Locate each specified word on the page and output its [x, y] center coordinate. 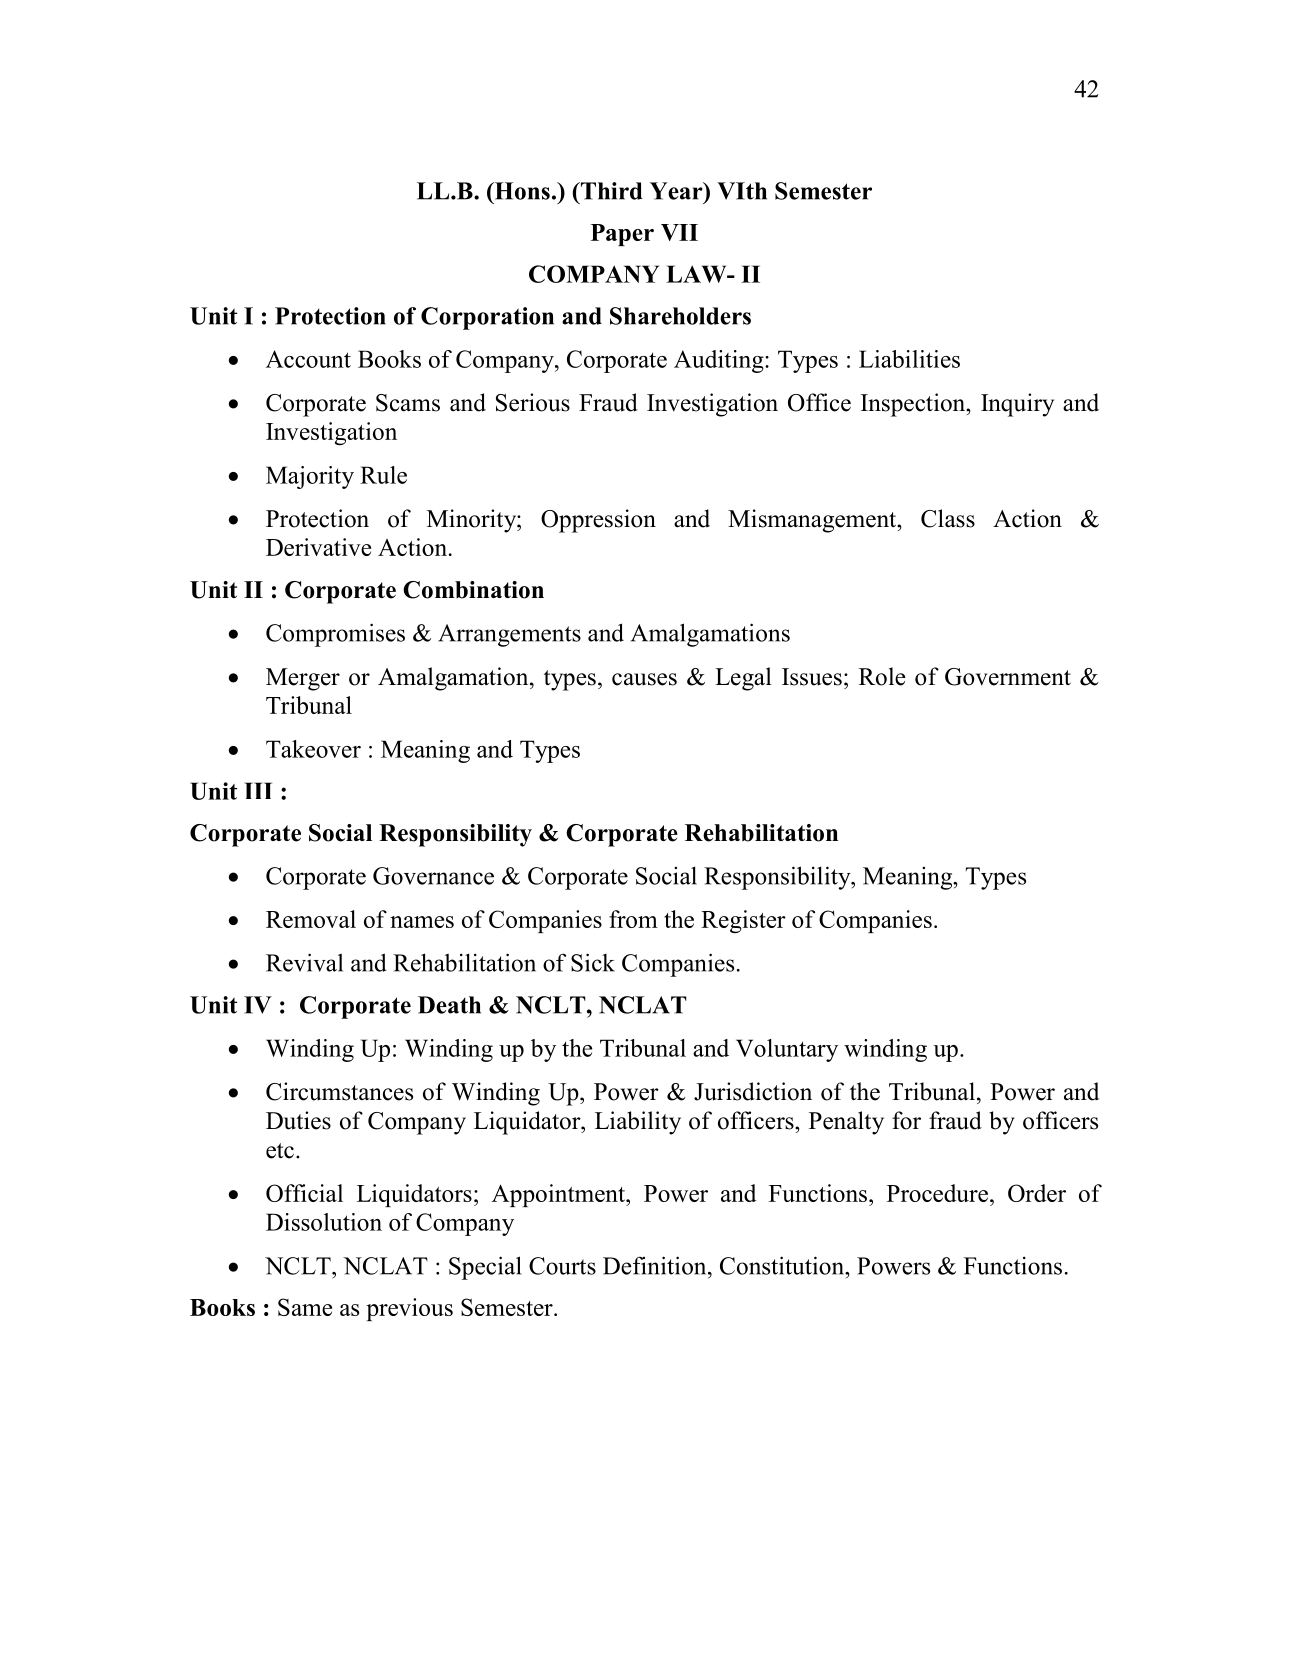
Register [743, 921]
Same [305, 1307]
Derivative [318, 547]
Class [948, 518]
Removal [311, 919]
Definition [656, 1265]
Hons [521, 191]
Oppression [598, 521]
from [633, 919]
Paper [622, 235]
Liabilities [909, 359]
